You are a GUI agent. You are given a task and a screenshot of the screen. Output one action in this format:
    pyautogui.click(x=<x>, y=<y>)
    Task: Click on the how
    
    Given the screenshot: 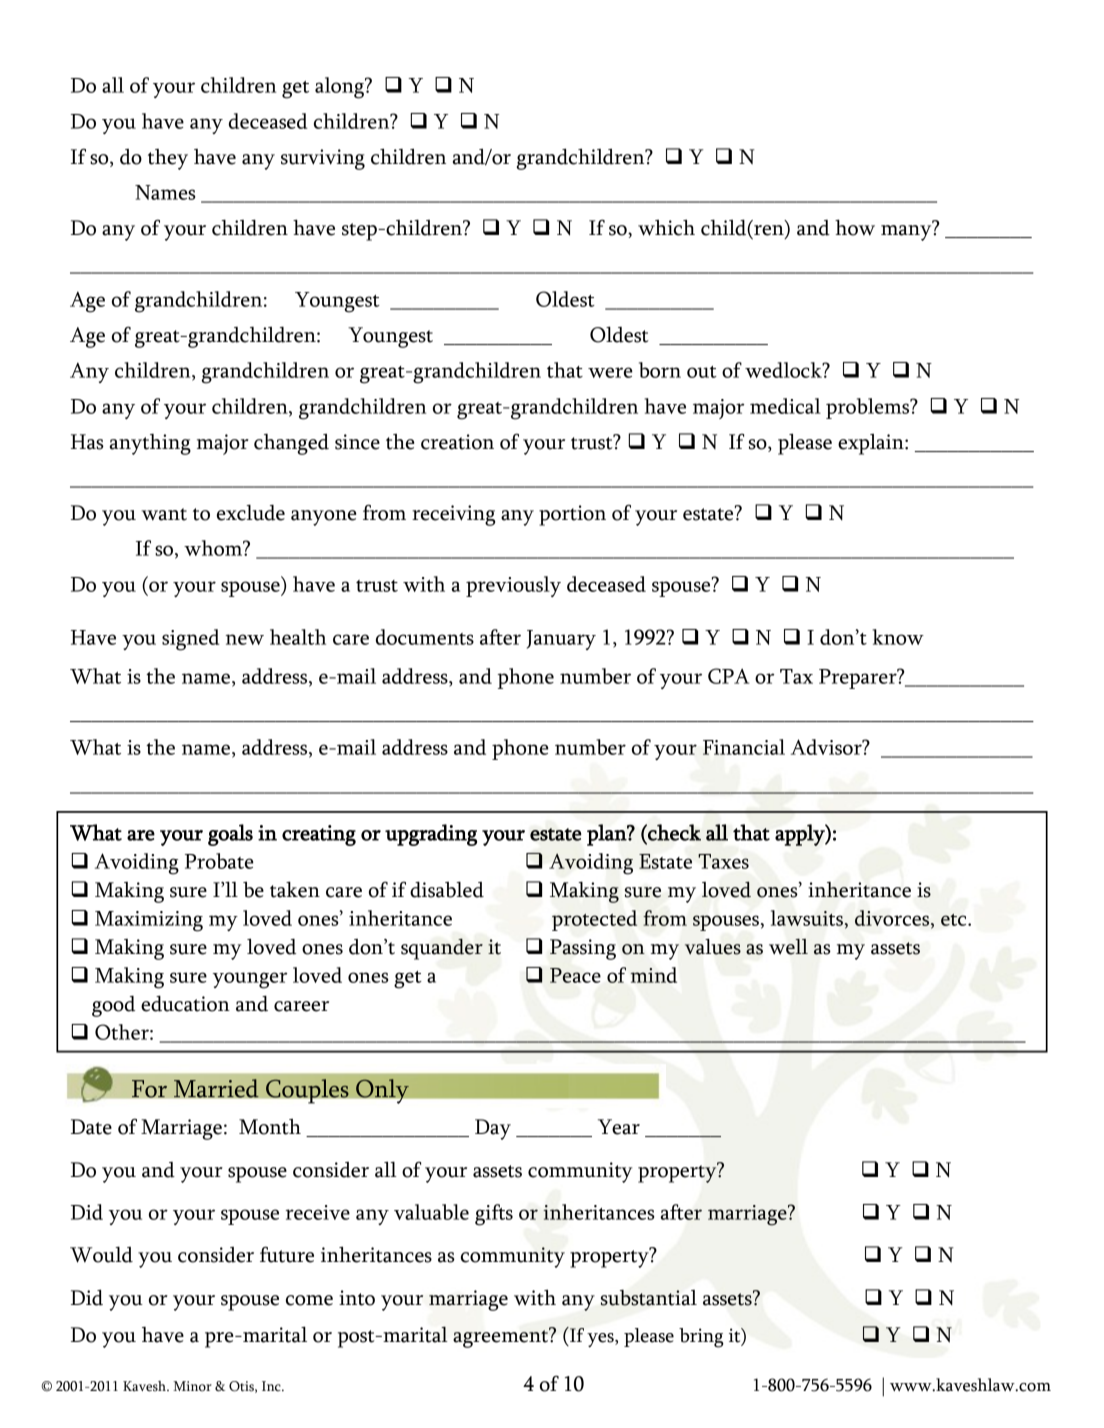 What is the action you would take?
    pyautogui.click(x=855, y=227)
